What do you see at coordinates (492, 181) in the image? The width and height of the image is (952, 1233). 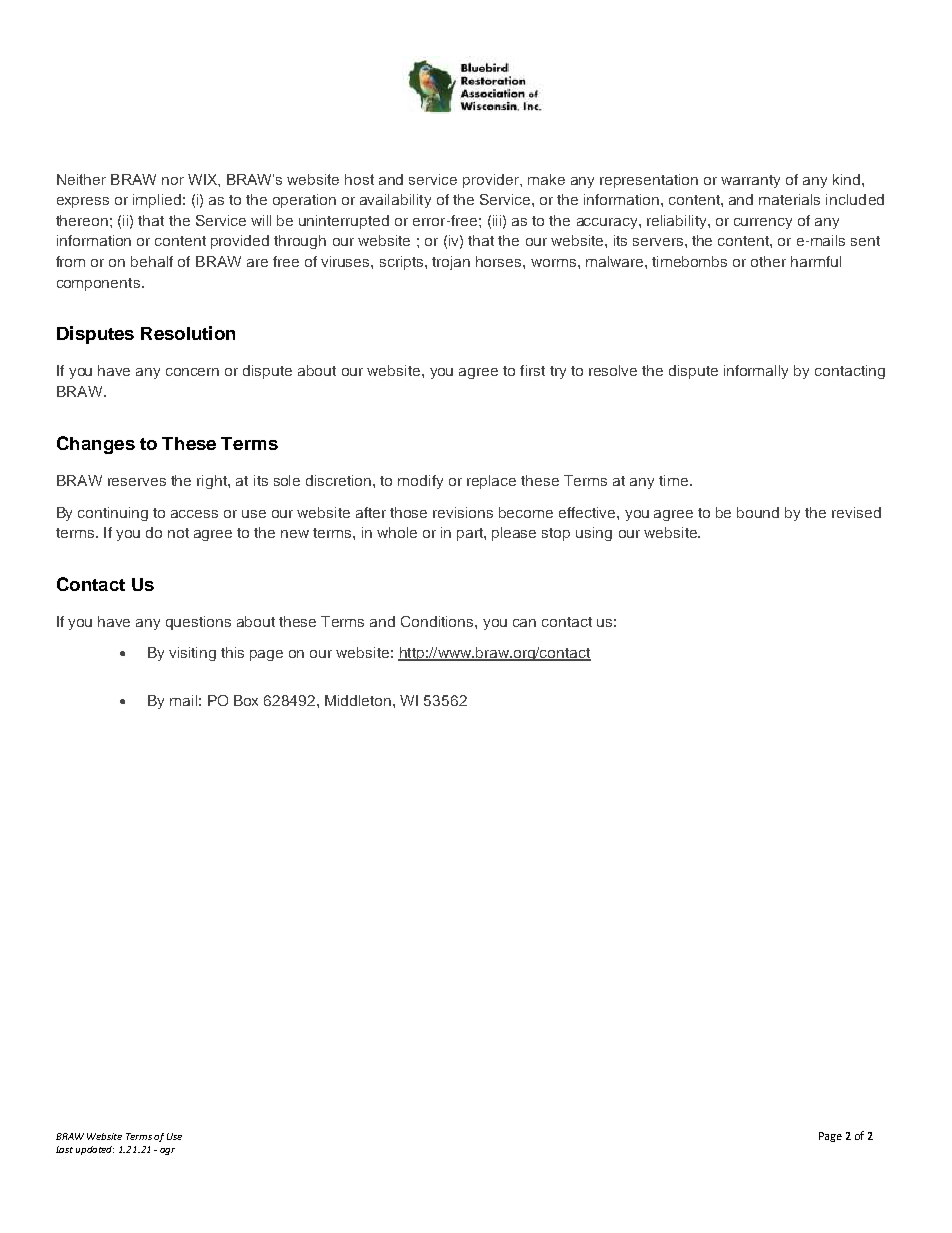 I see `provider` at bounding box center [492, 181].
